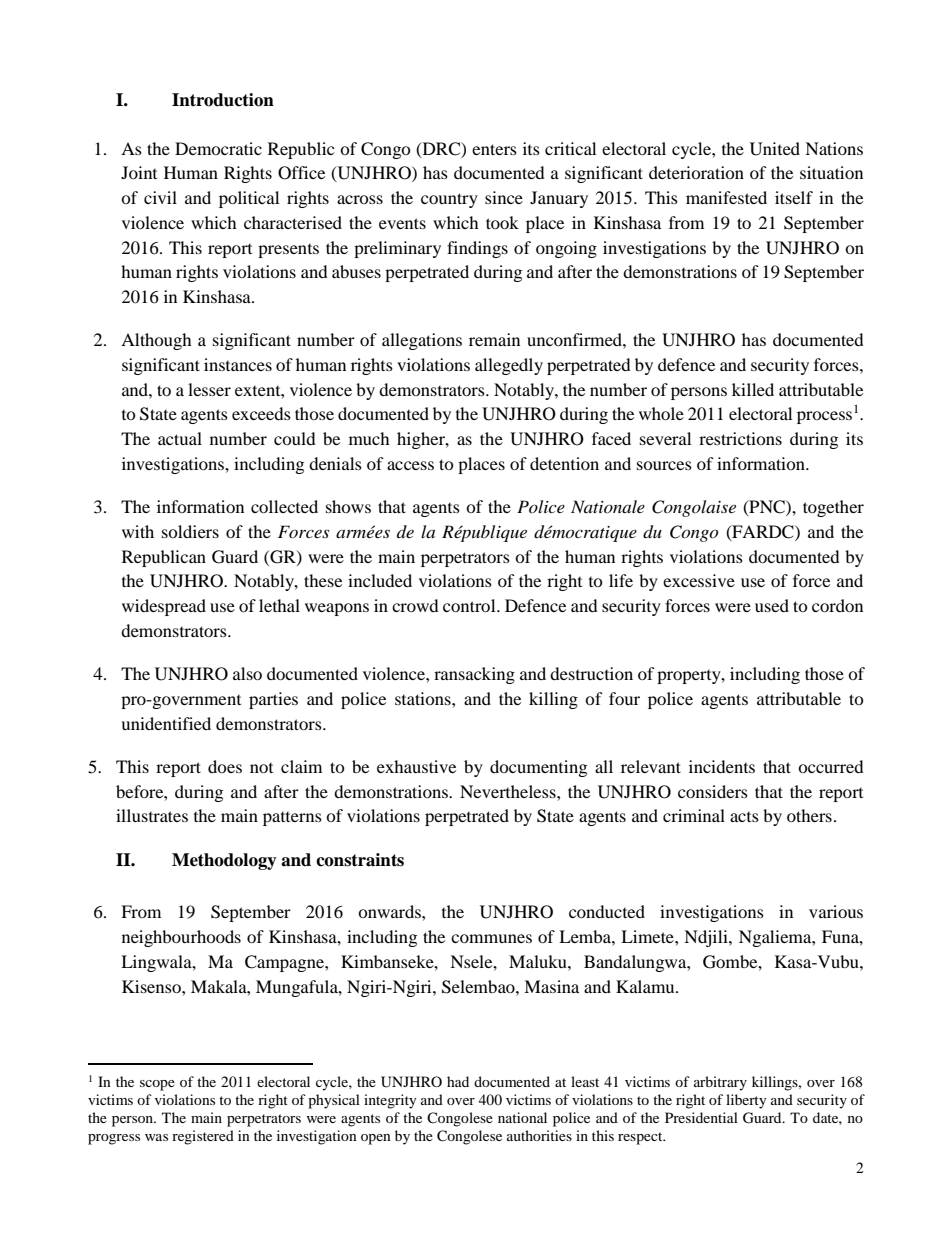 The image size is (952, 1233). What do you see at coordinates (775, 149) in the image?
I see `United` at bounding box center [775, 149].
